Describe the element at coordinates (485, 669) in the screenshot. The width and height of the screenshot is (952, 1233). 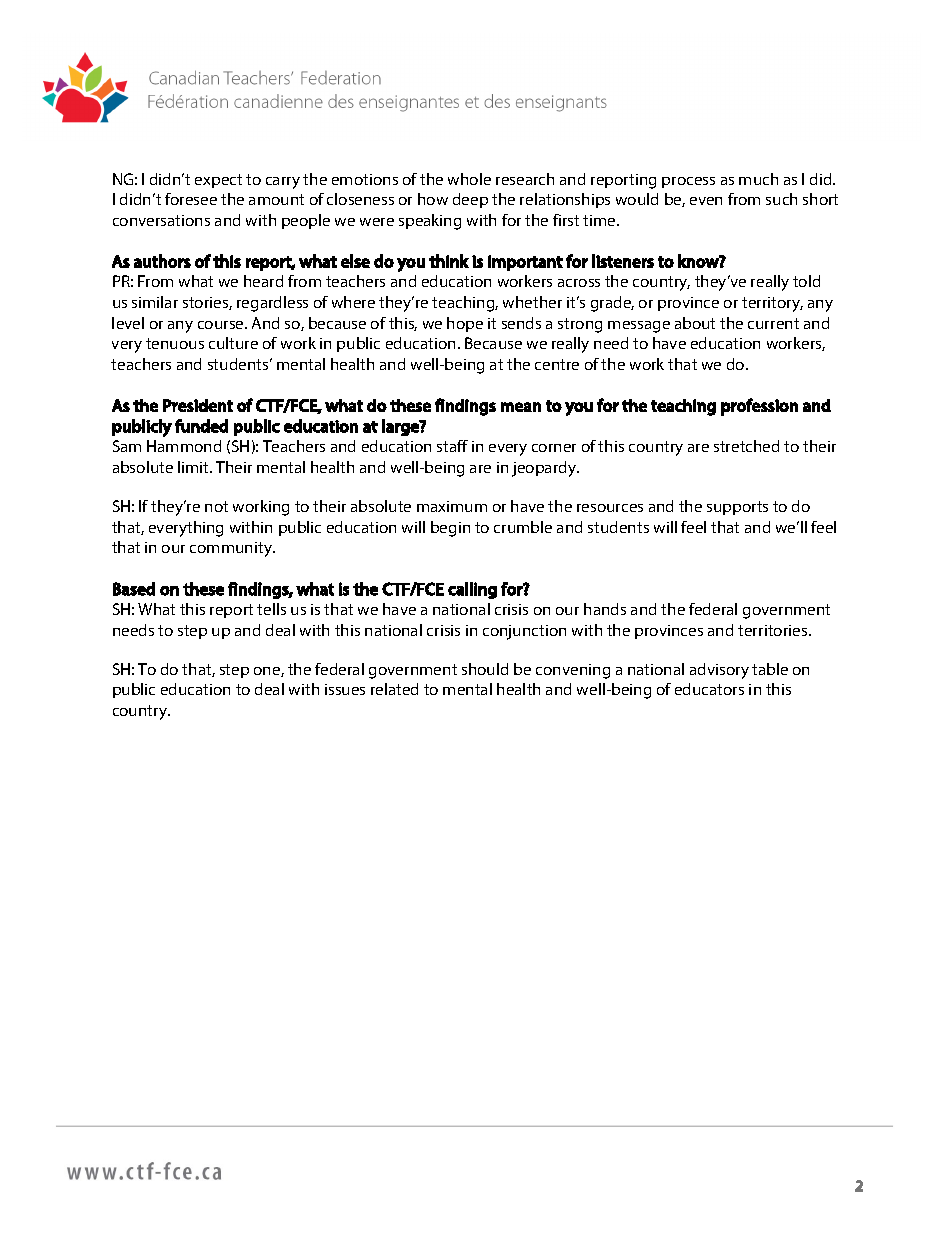
I see `should` at that location.
